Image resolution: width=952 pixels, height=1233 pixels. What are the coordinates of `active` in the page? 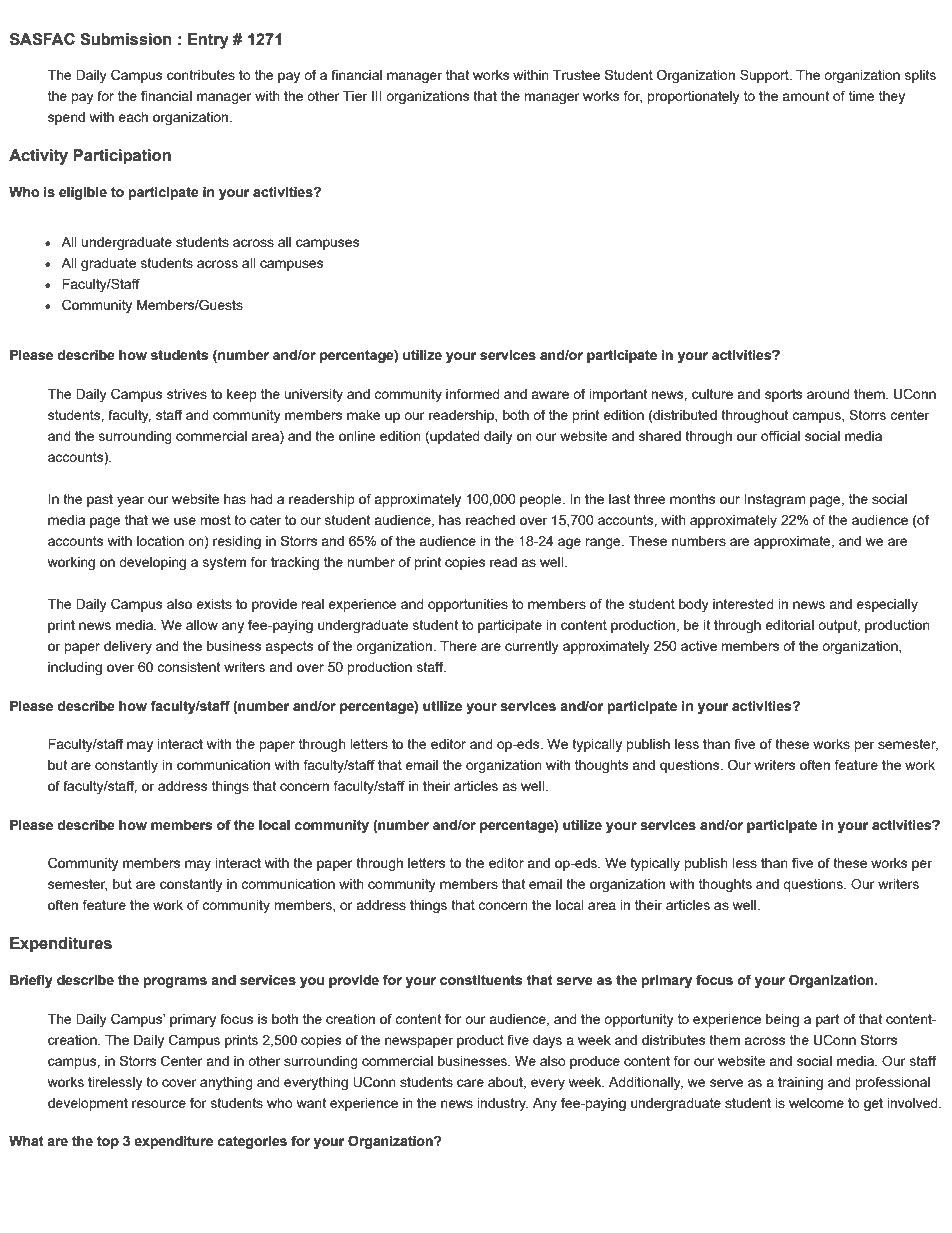 It's located at (699, 646).
